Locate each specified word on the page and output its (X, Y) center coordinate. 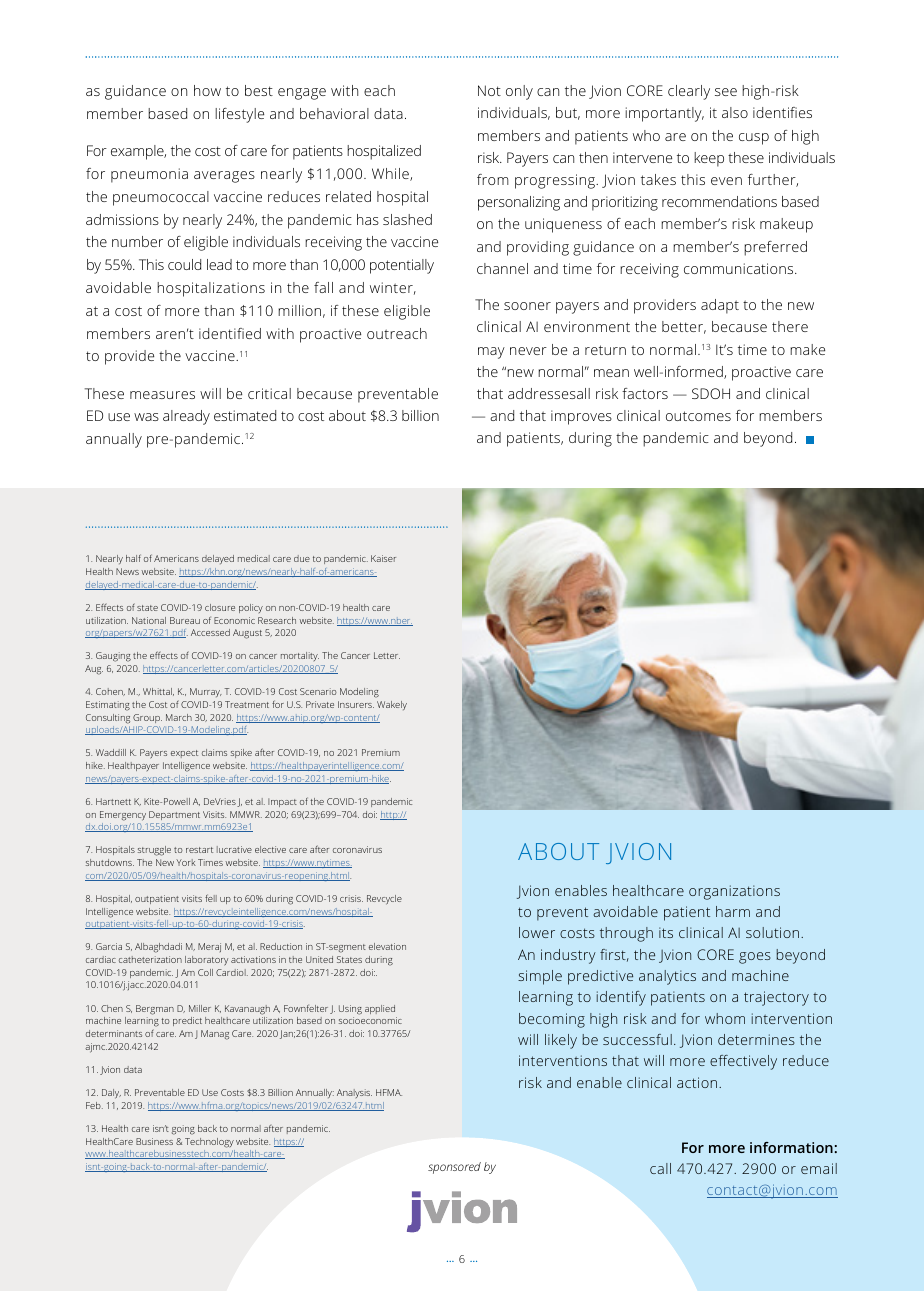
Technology (209, 1143)
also (735, 112)
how (207, 90)
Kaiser (383, 558)
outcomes (698, 416)
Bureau (185, 620)
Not (489, 90)
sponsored (454, 1168)
